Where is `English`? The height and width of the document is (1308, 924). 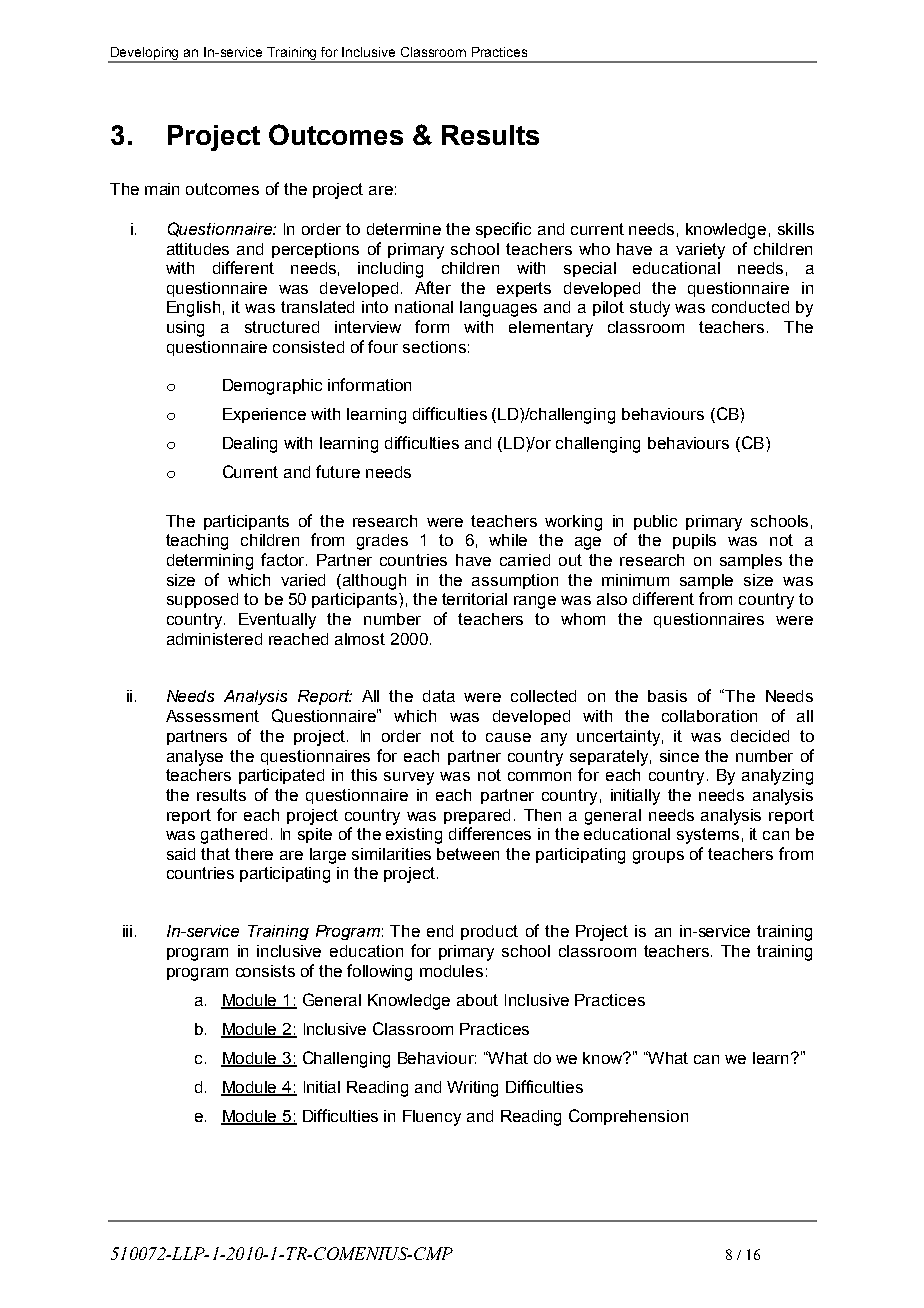
English is located at coordinates (193, 309).
